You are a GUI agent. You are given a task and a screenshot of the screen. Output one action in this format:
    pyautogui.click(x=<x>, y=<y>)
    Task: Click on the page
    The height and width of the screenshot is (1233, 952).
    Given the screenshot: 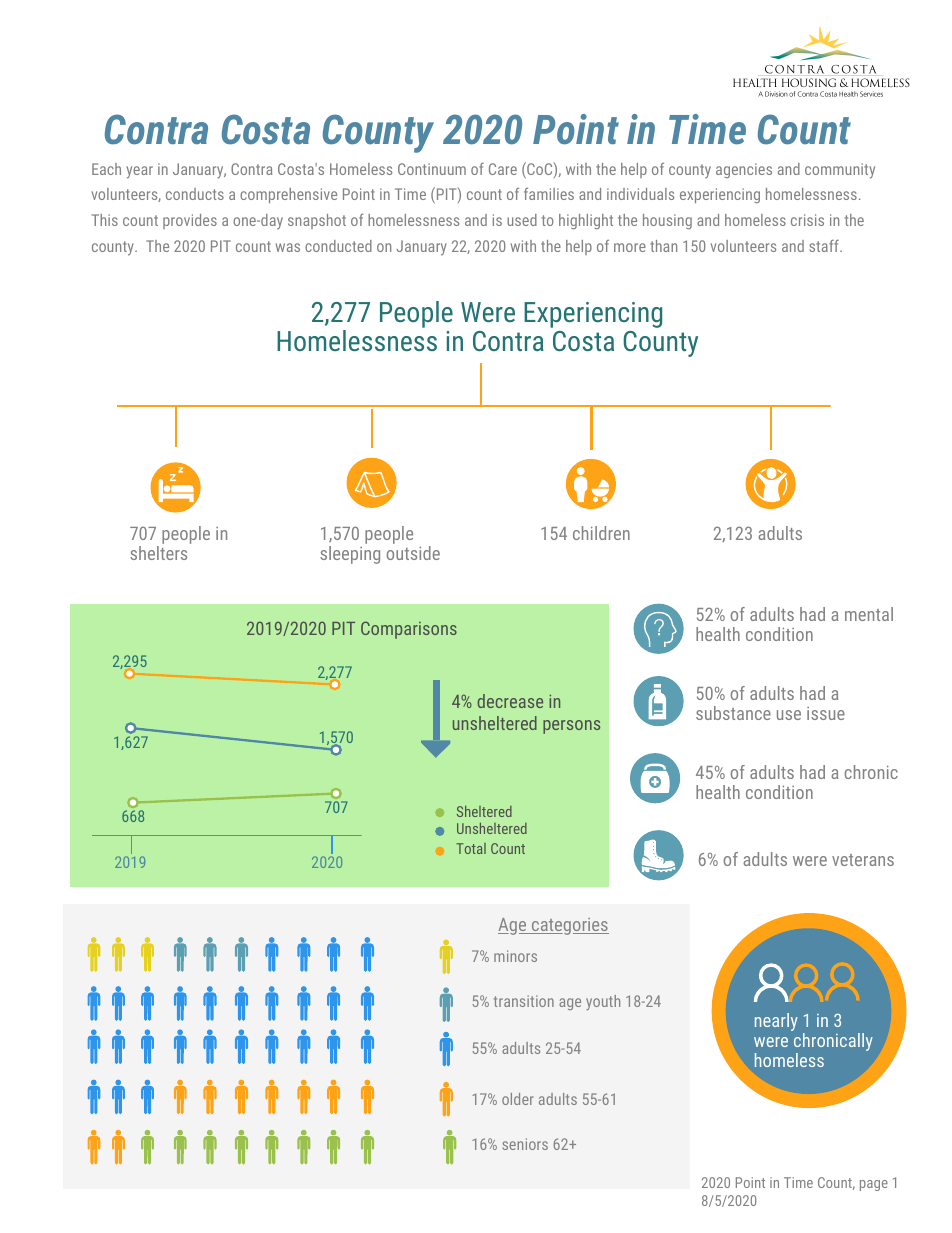 What is the action you would take?
    pyautogui.click(x=874, y=1185)
